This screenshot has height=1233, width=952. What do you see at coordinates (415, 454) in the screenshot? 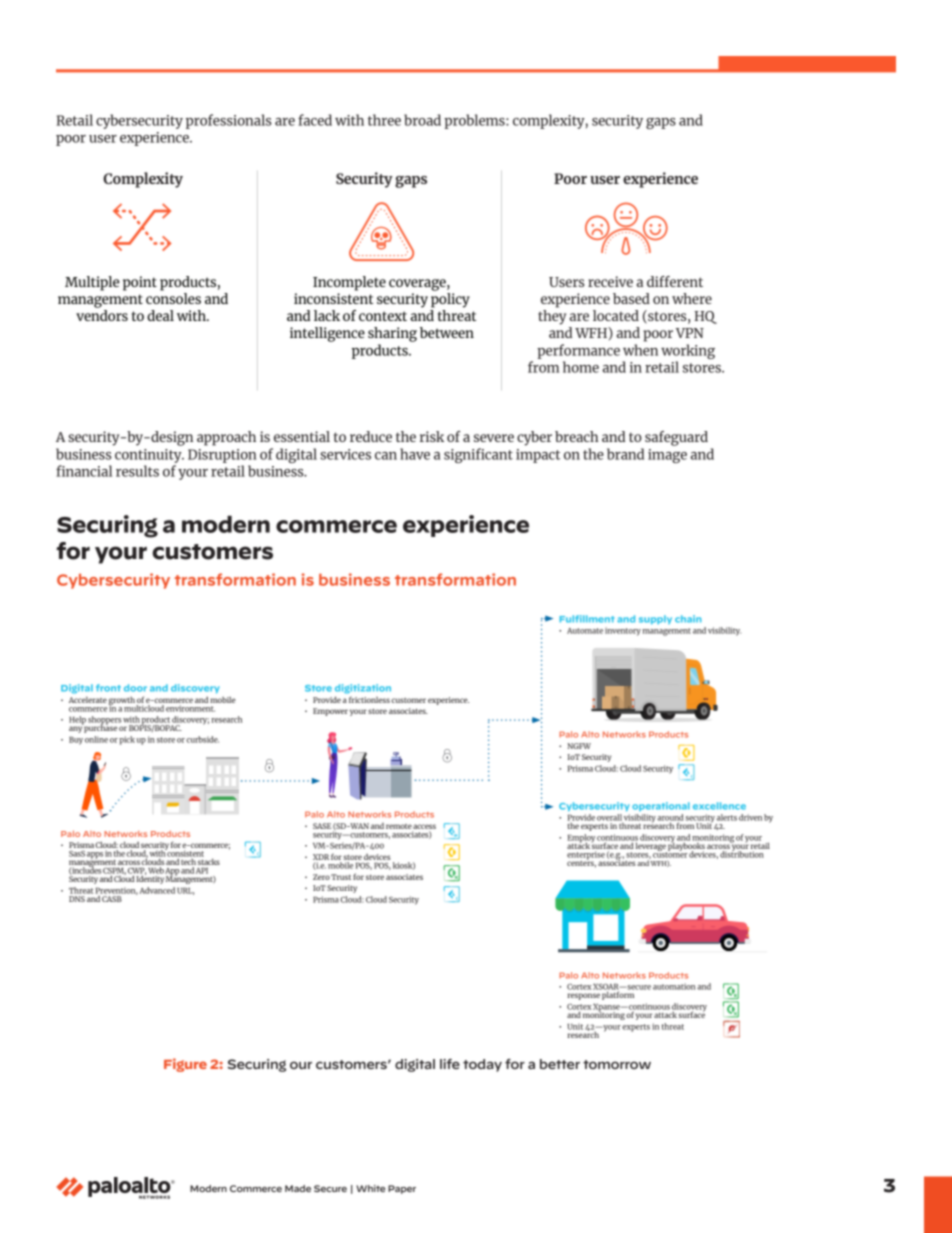
I see `have` at bounding box center [415, 454].
